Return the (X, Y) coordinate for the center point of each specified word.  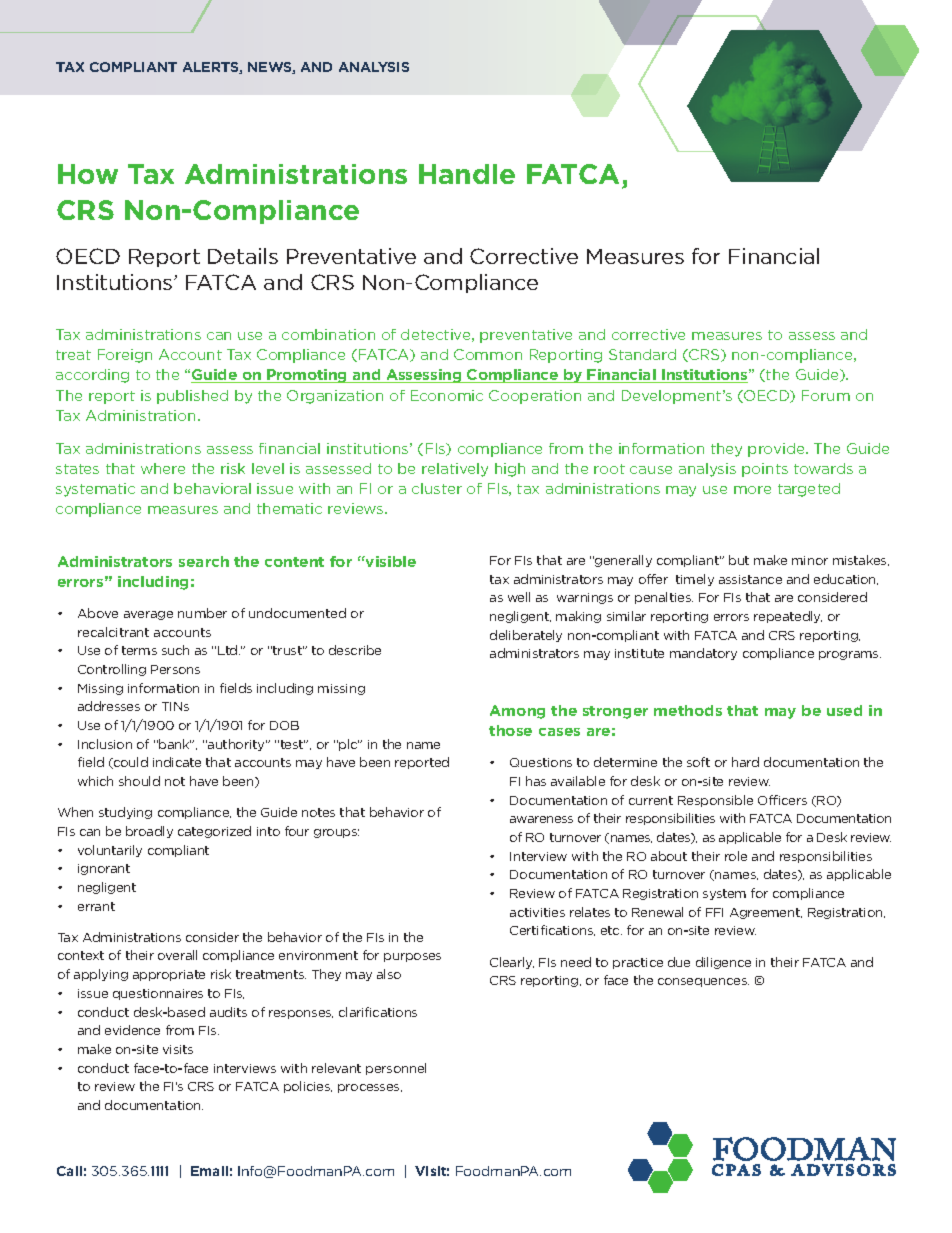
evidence (132, 1030)
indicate (177, 762)
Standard (642, 354)
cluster (437, 488)
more (752, 490)
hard (745, 762)
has (536, 781)
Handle (467, 174)
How (88, 174)
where (163, 468)
